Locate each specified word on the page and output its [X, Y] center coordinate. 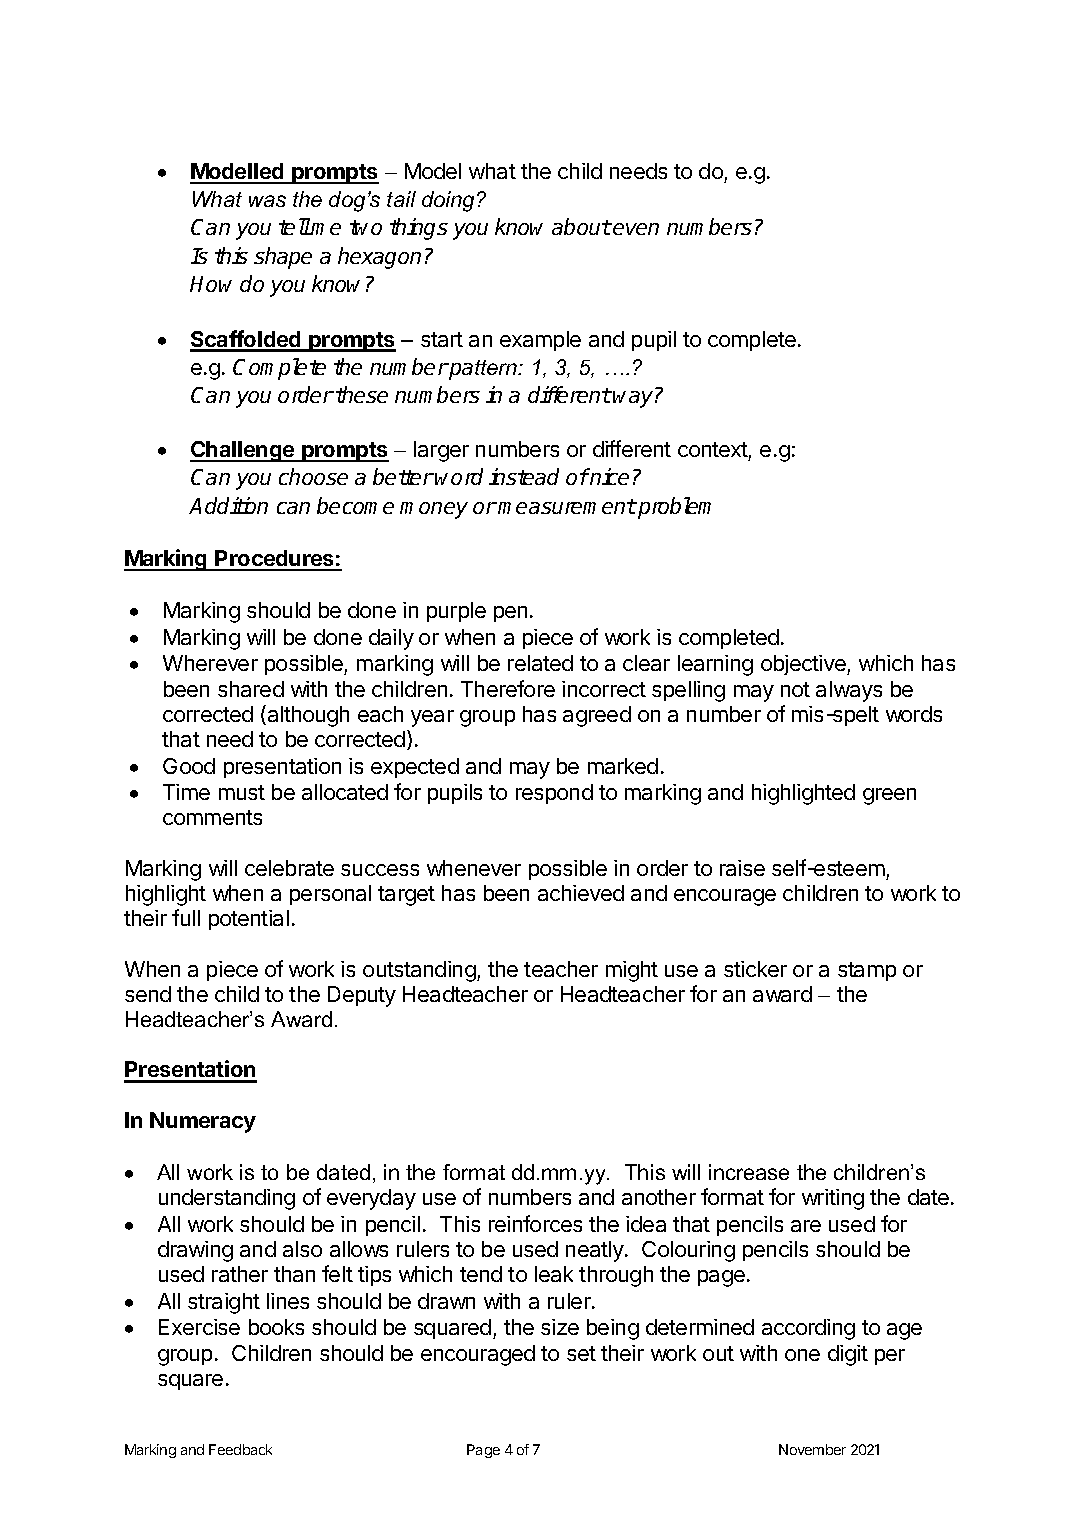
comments [212, 817]
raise [742, 868]
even [636, 229]
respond [554, 794]
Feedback [240, 1449]
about [581, 226]
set [581, 1353]
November [812, 1449]
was [267, 201]
